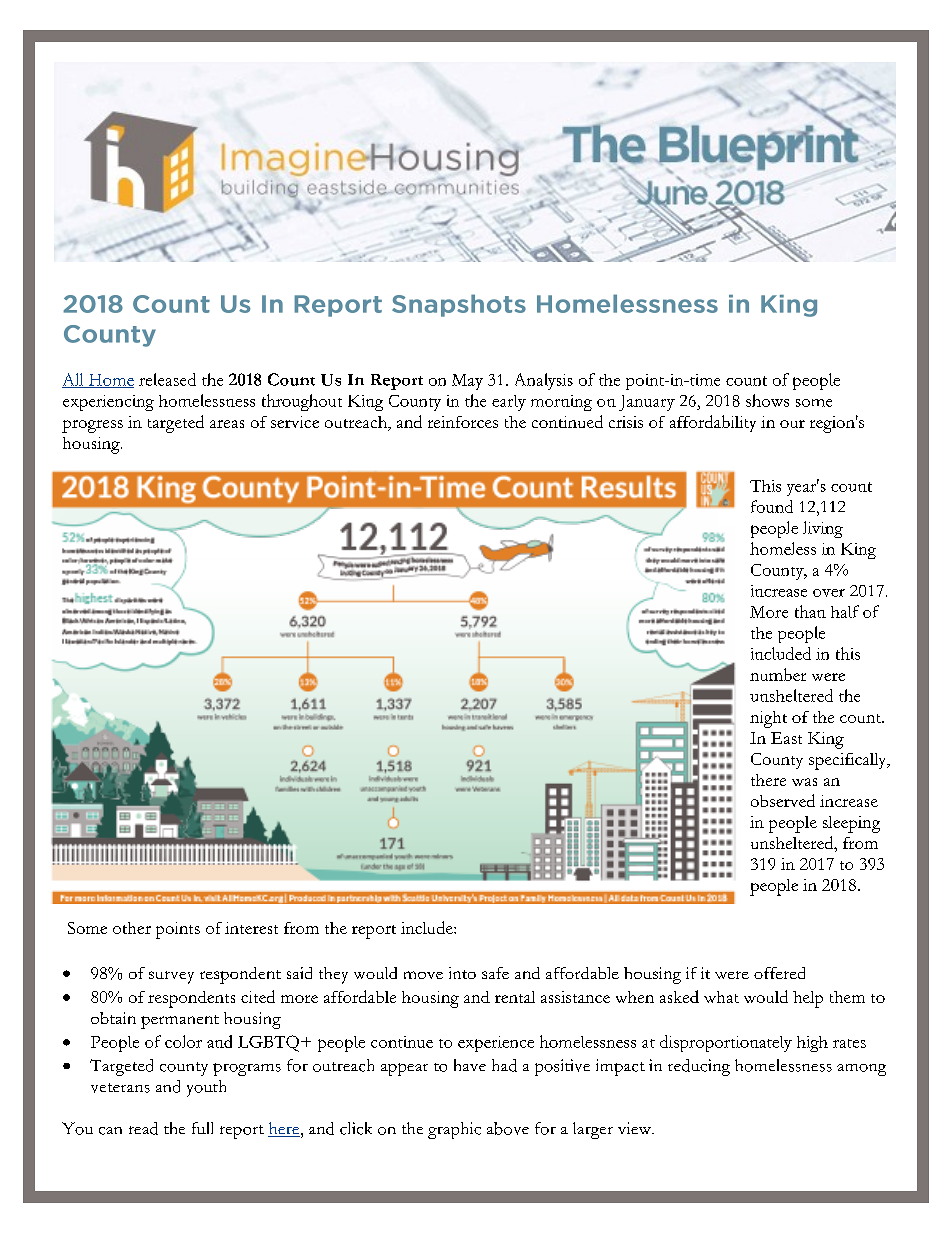  What do you see at coordinates (767, 400) in the screenshot?
I see `shows` at bounding box center [767, 400].
